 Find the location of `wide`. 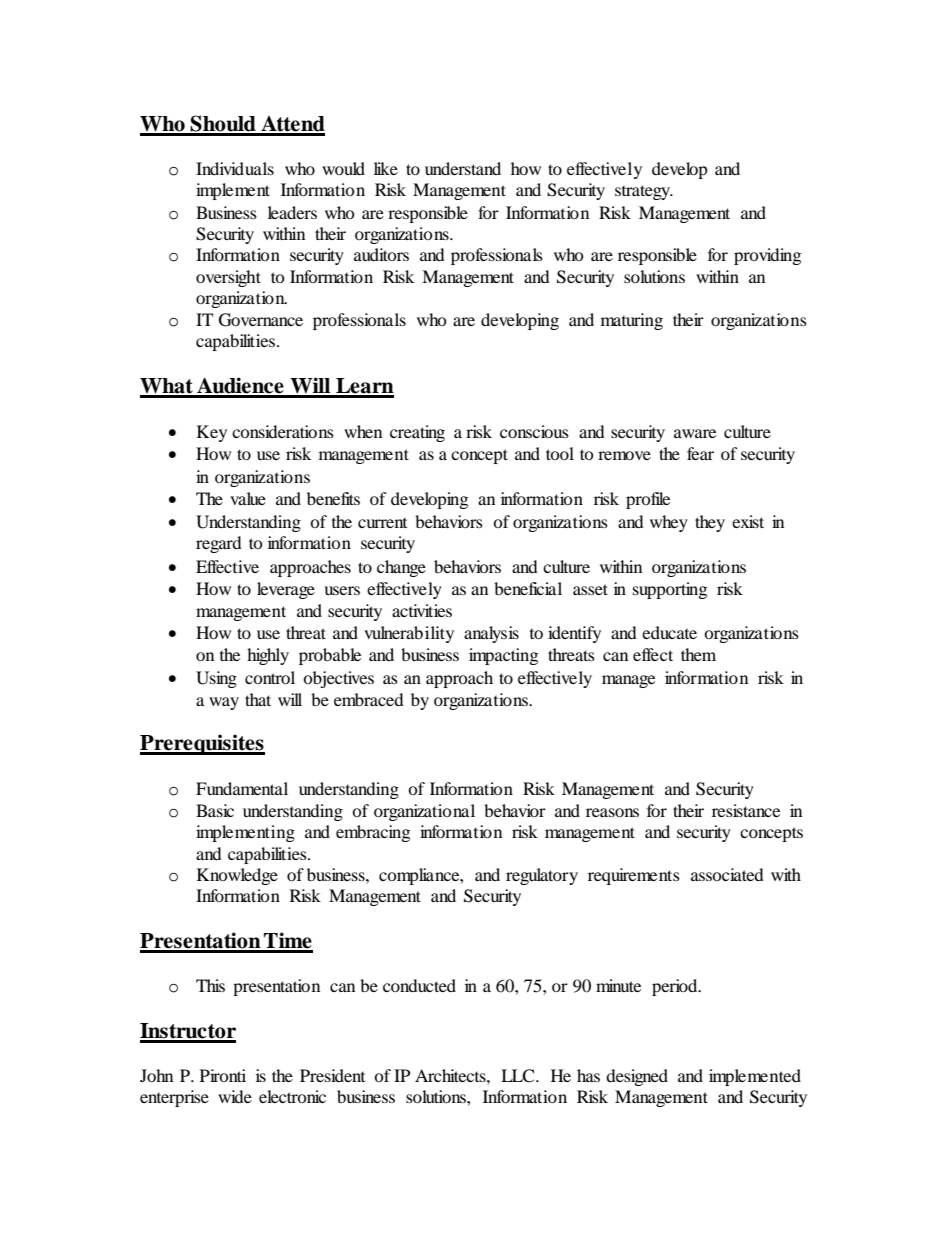

wide is located at coordinates (235, 1096).
